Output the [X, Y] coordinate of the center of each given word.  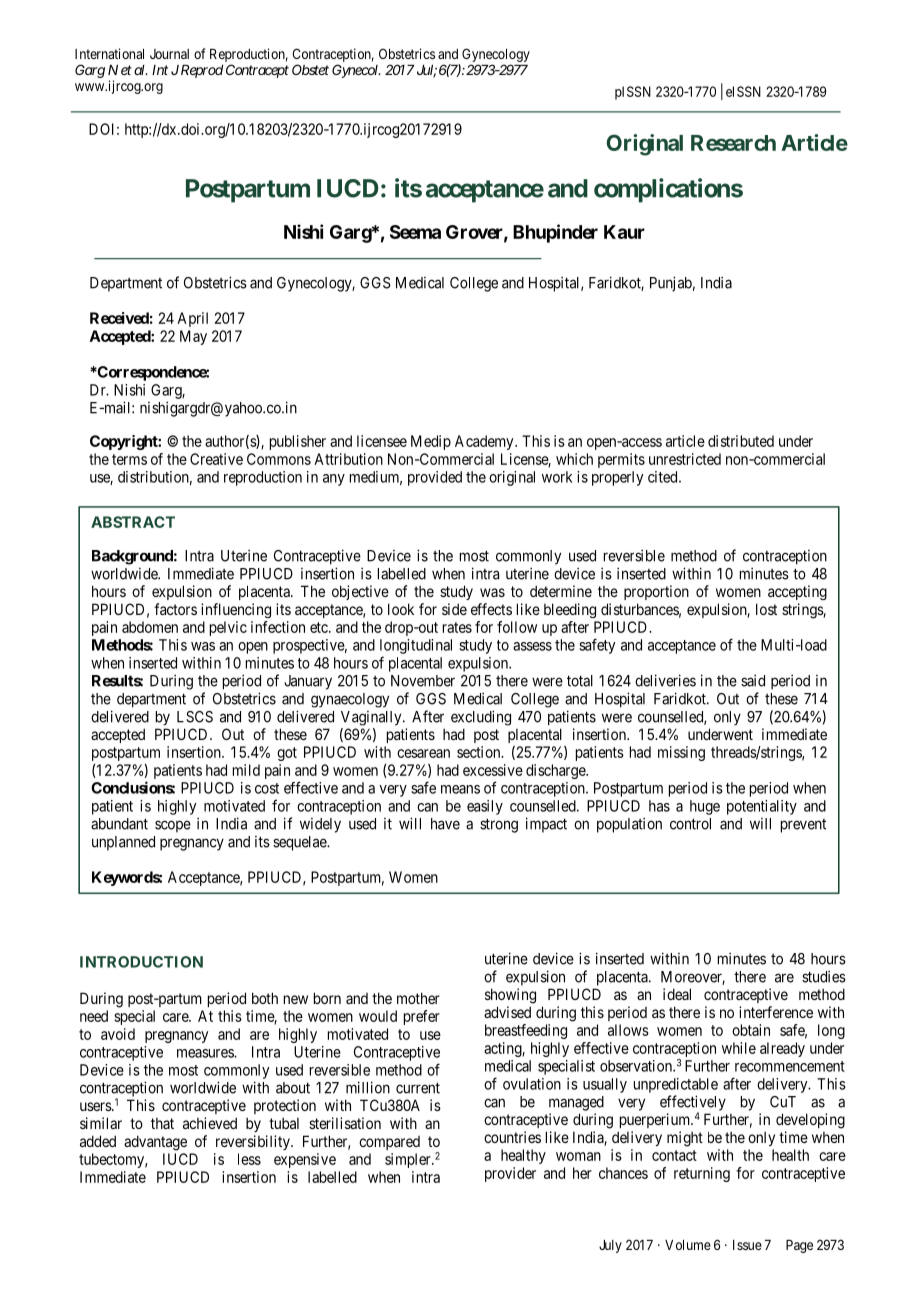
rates [457, 627]
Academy [485, 442]
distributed [741, 441]
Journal [169, 54]
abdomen [150, 627]
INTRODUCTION [141, 962]
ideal [677, 994]
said [753, 680]
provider [510, 1174]
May [193, 337]
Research [733, 143]
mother [418, 998]
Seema [415, 232]
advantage [155, 1143]
